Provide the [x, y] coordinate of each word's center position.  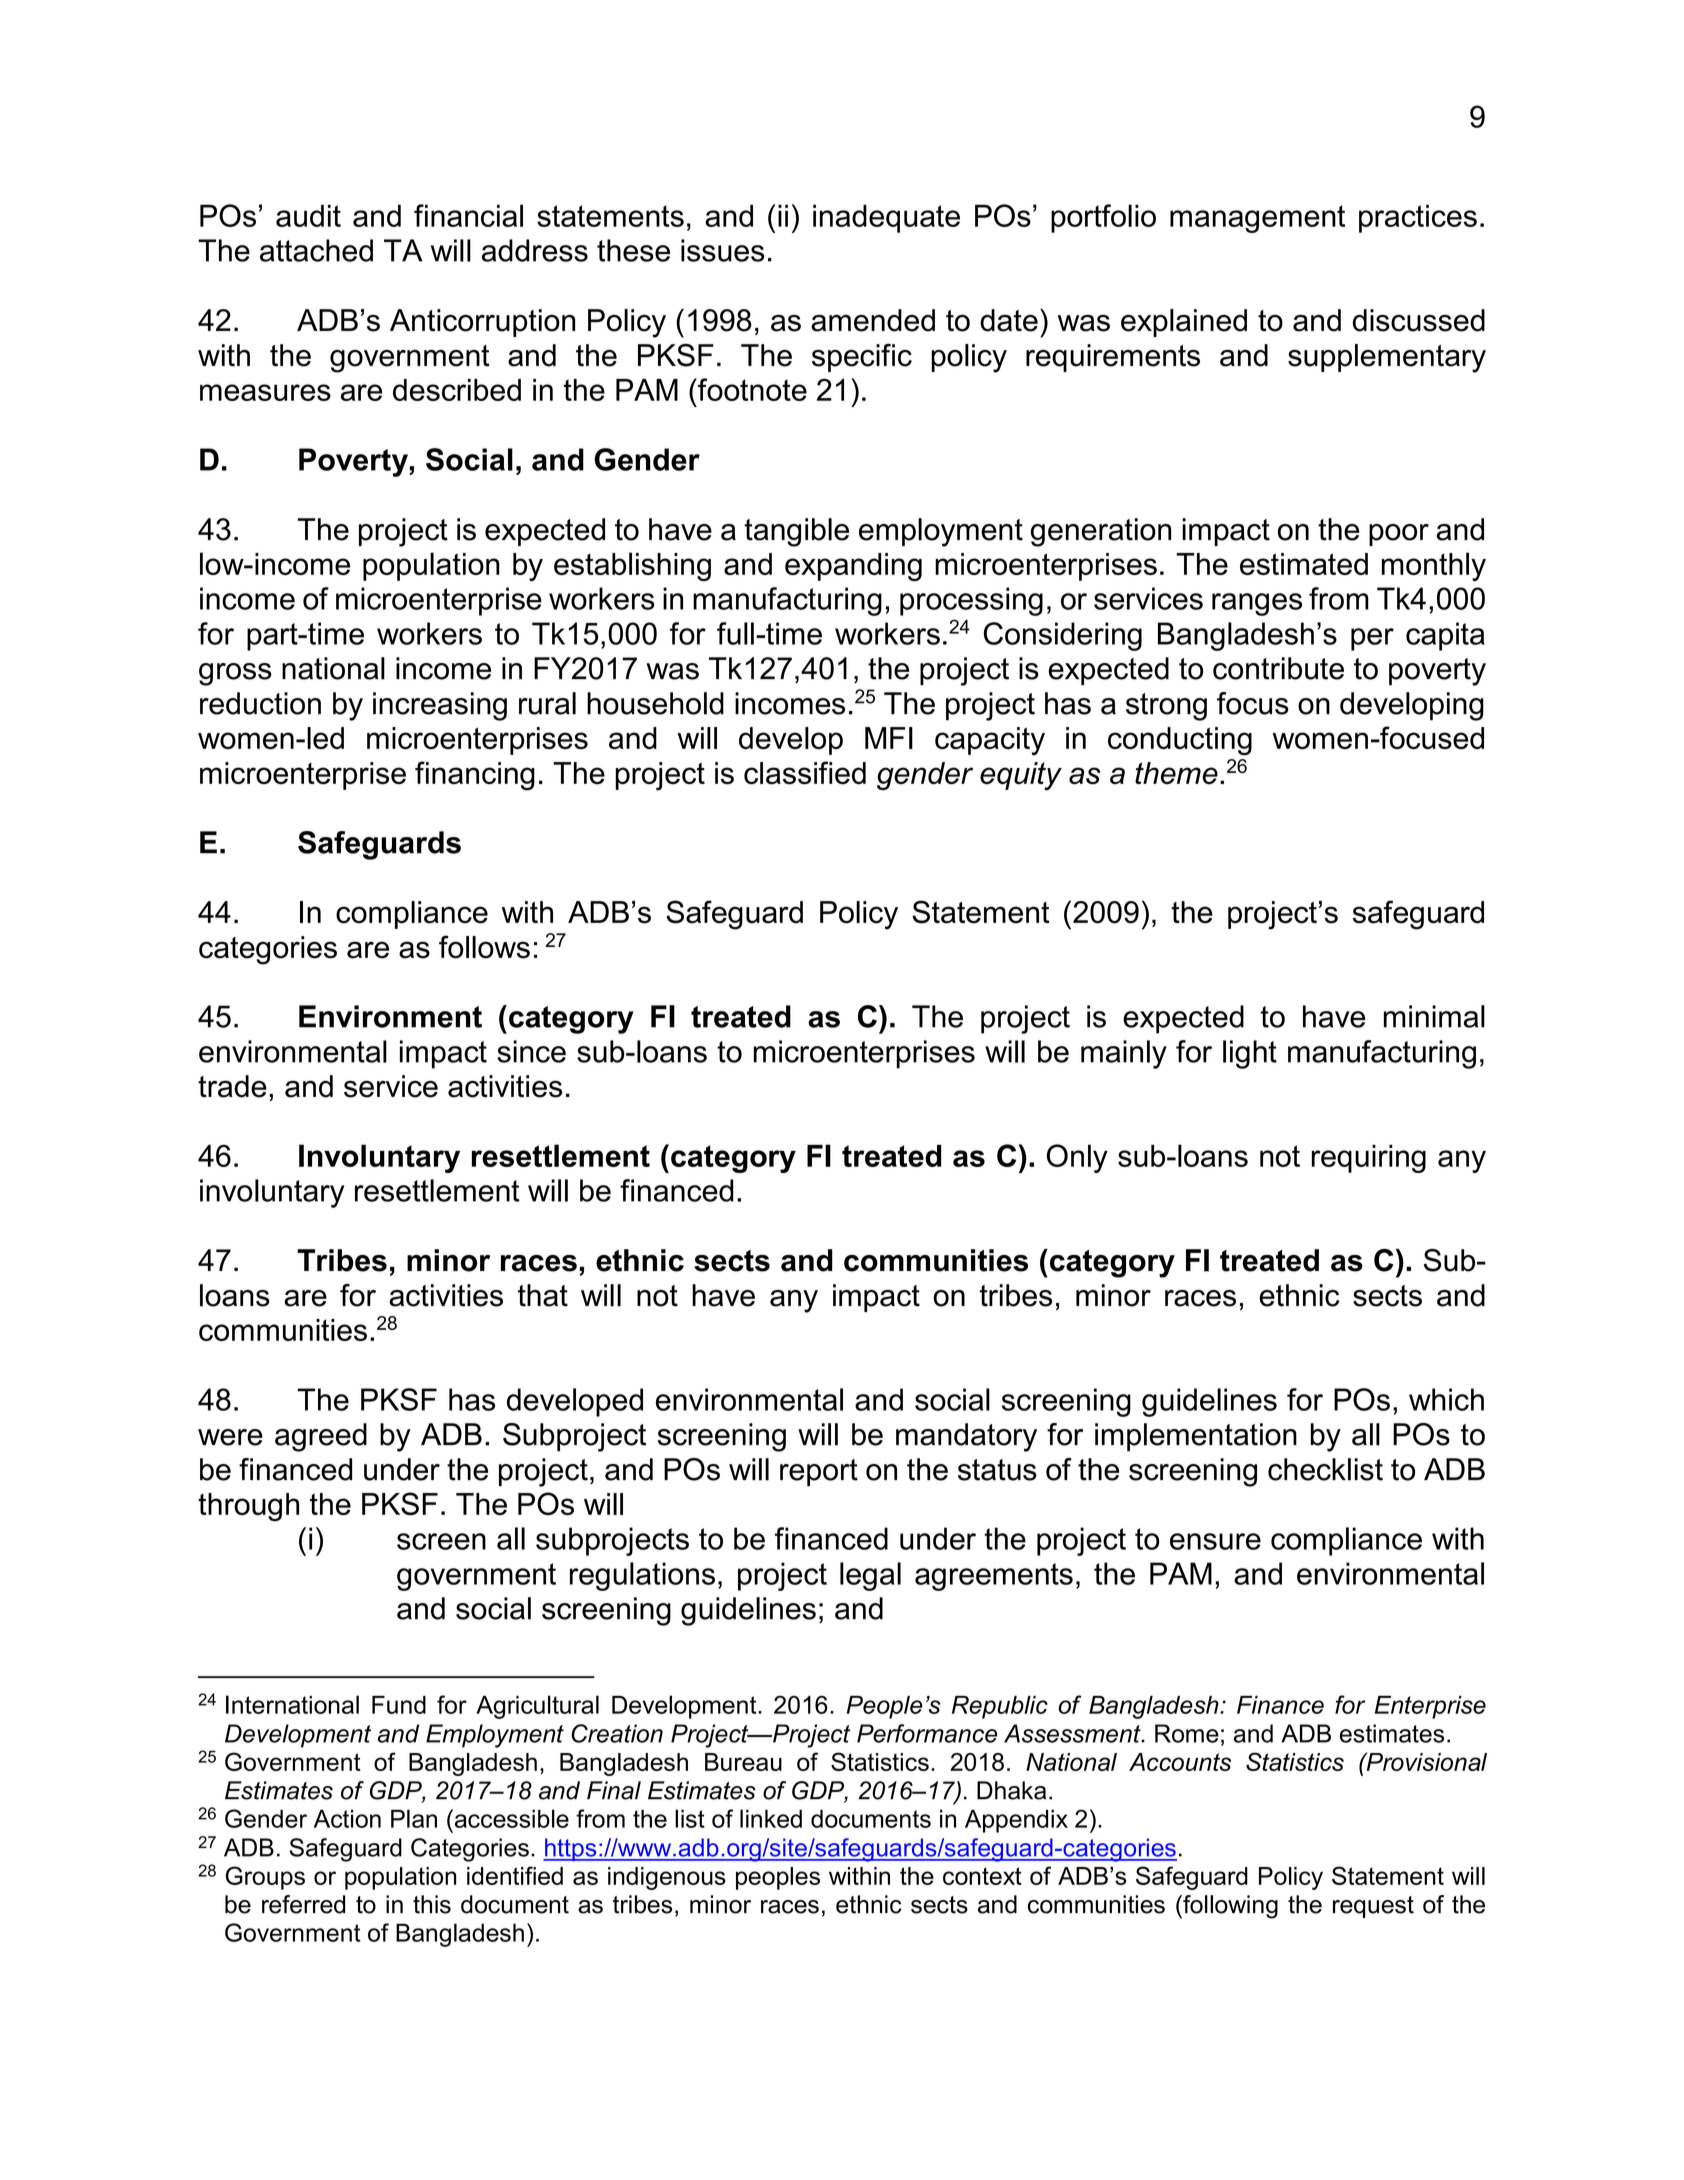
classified [805, 772]
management [1257, 219]
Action [347, 1818]
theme [1176, 773]
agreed [321, 1437]
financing [475, 776]
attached [316, 250]
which [1446, 1399]
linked [771, 1818]
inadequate [886, 218]
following [1229, 1907]
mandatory [966, 1437]
